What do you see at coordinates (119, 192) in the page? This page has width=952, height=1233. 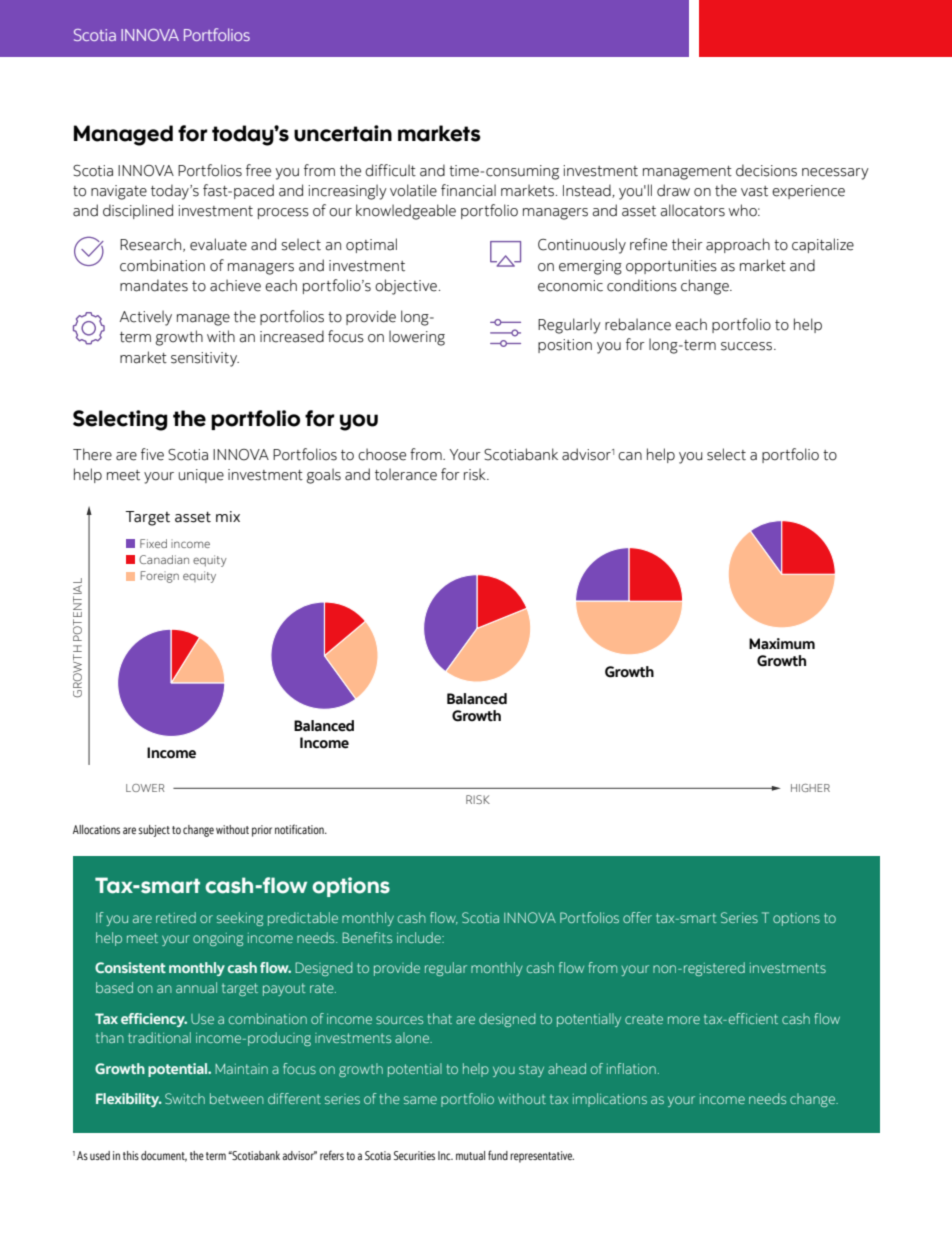 I see `navigate` at bounding box center [119, 192].
